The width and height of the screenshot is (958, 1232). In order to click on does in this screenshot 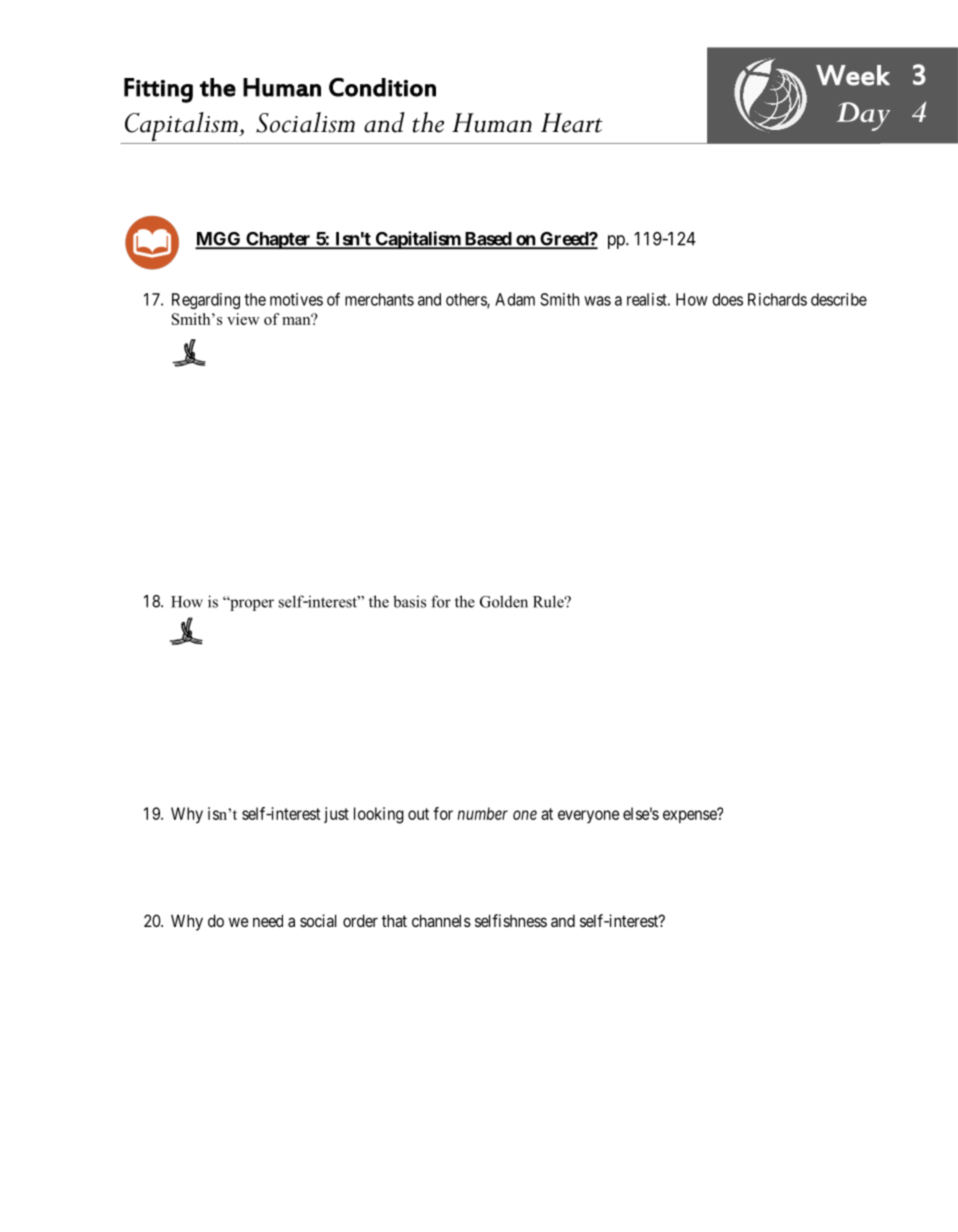, I will do `click(727, 299)`.
